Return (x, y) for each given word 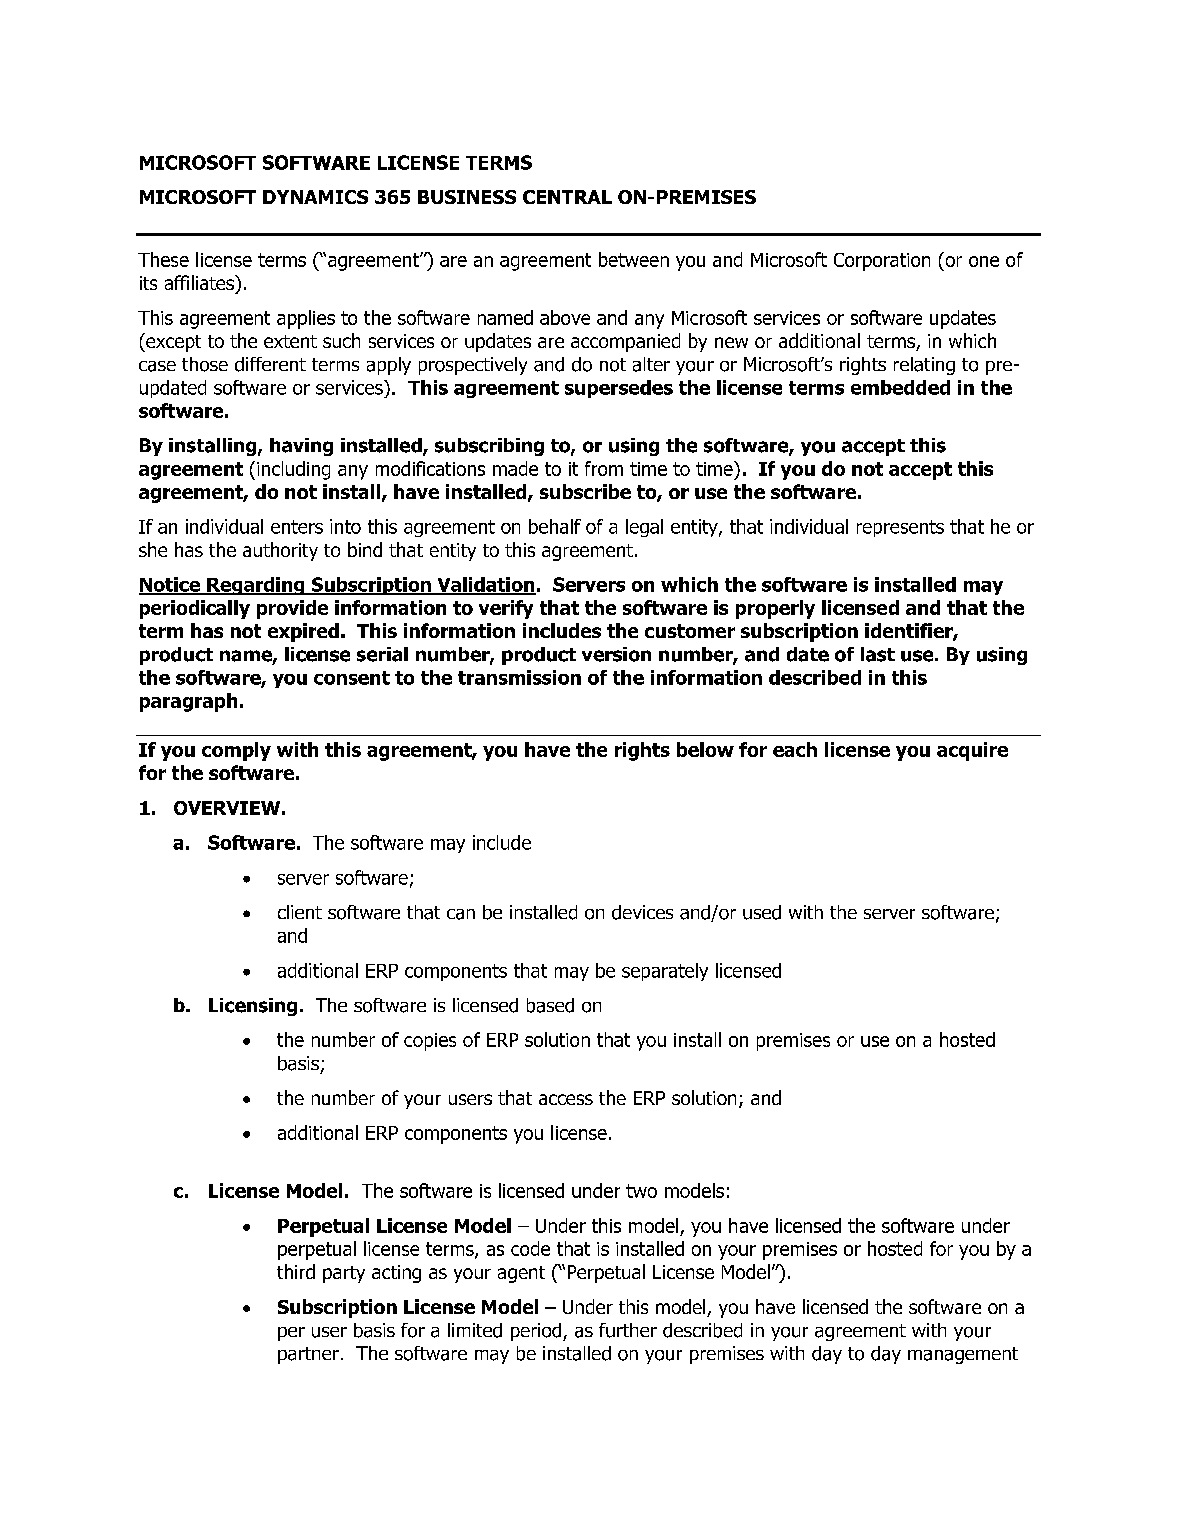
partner (308, 1355)
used (762, 912)
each (795, 749)
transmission (519, 677)
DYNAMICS (315, 197)
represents (900, 528)
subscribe (585, 491)
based (550, 1005)
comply (236, 751)
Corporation (882, 262)
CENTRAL (567, 197)
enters (297, 527)
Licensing (253, 1007)
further (628, 1330)
